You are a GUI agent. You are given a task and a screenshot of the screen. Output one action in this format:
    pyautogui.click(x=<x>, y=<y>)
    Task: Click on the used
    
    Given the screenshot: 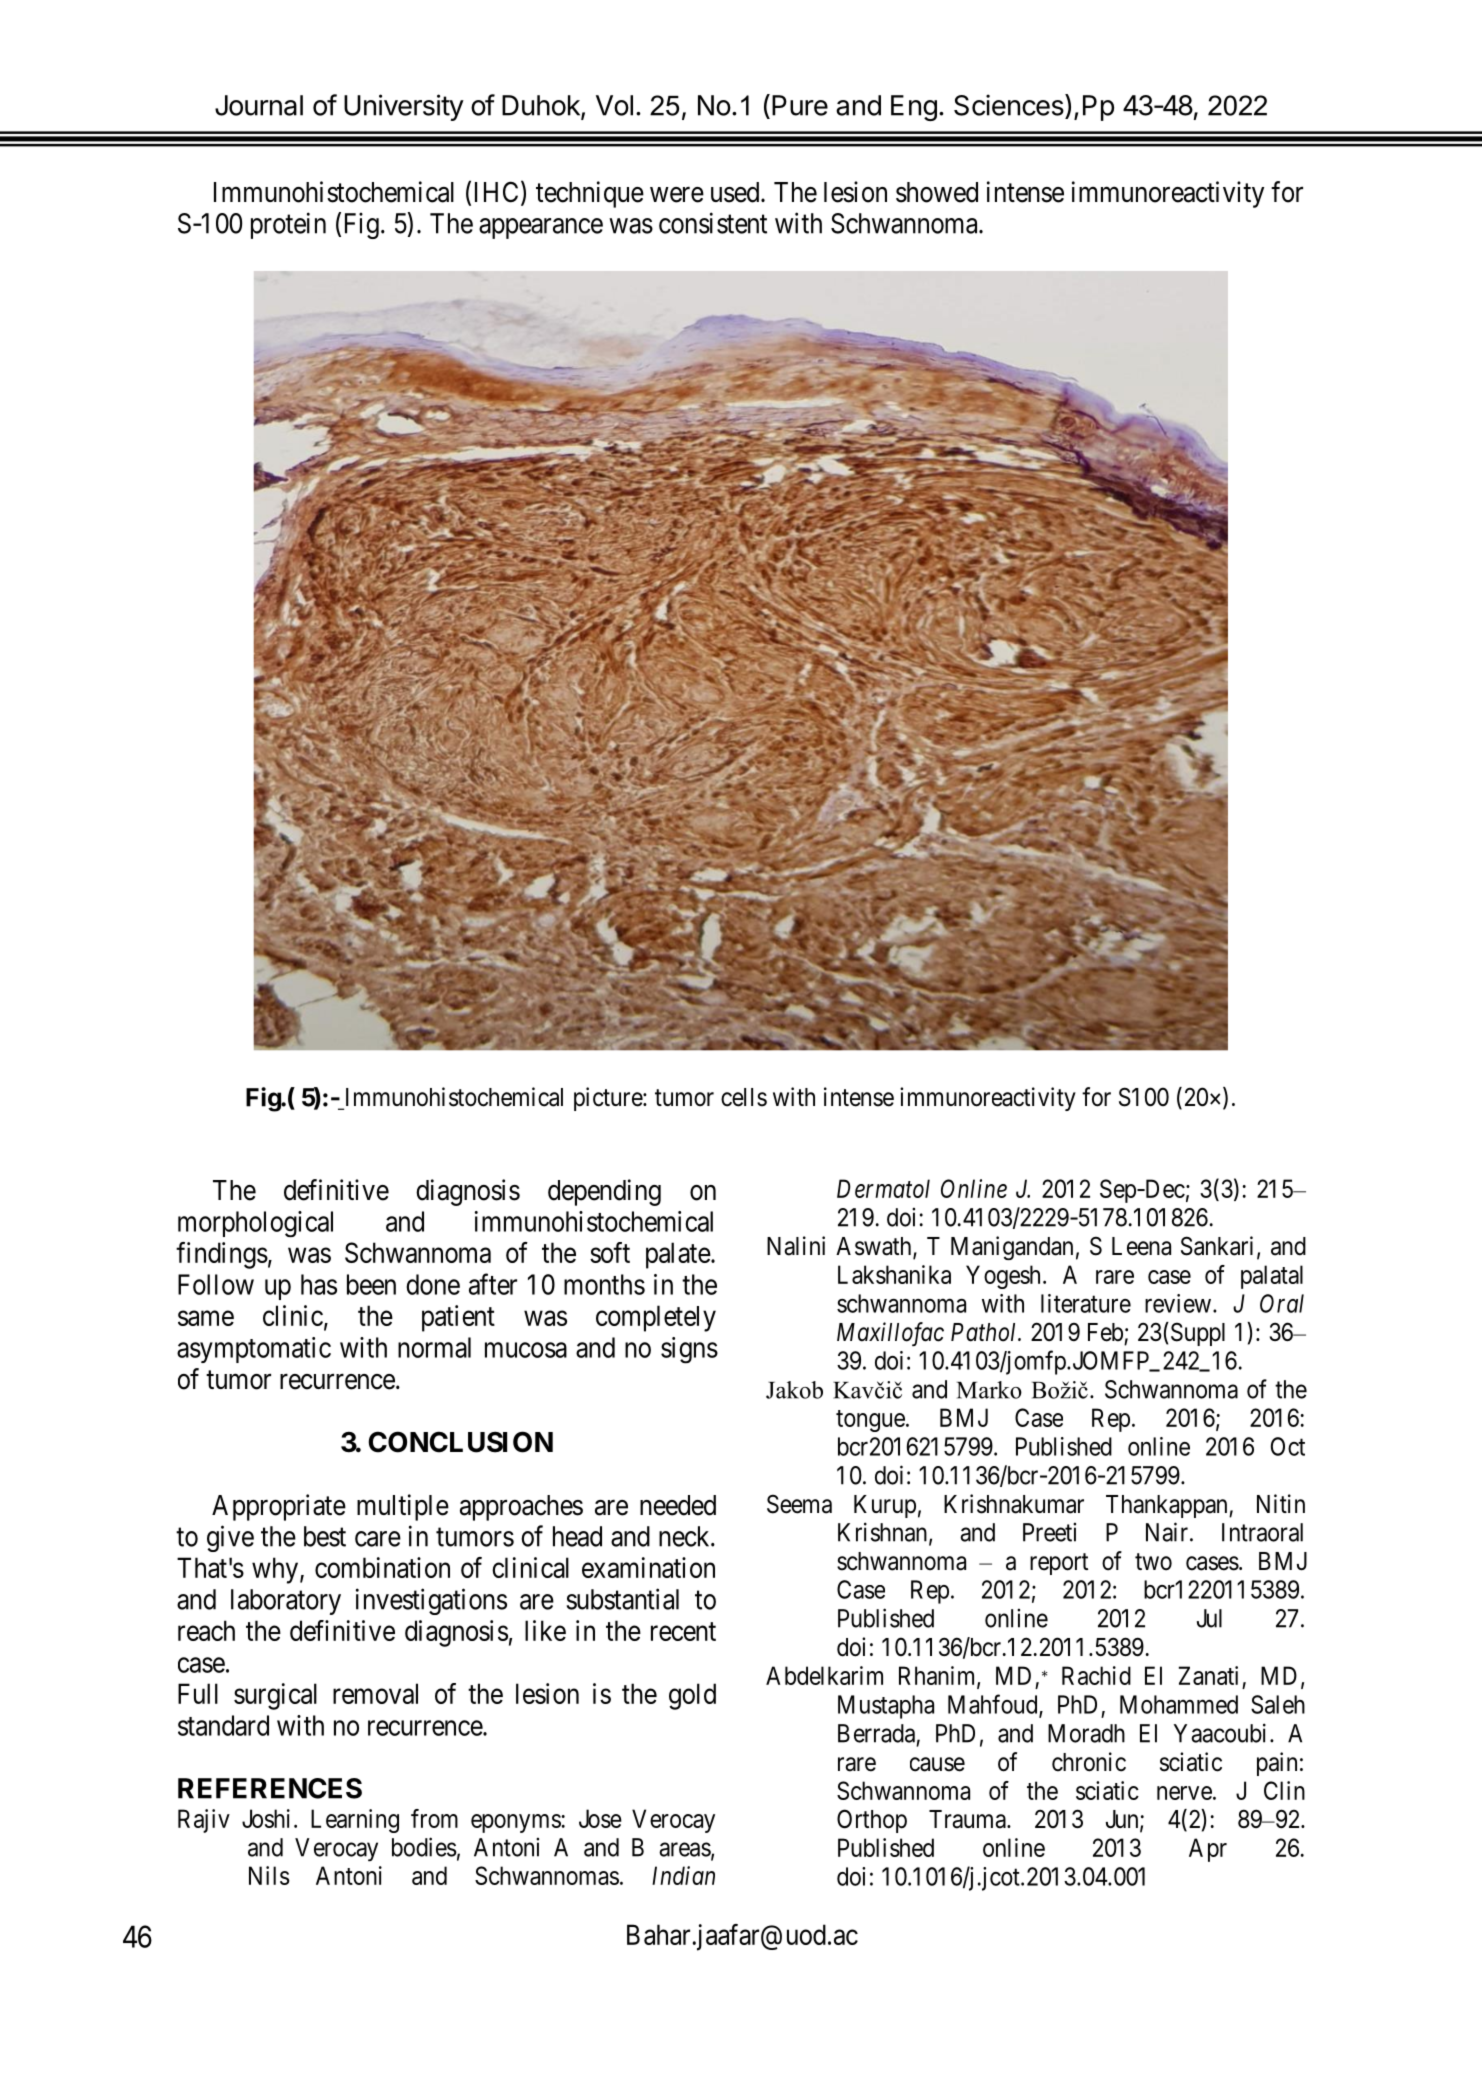 What is the action you would take?
    pyautogui.click(x=736, y=192)
